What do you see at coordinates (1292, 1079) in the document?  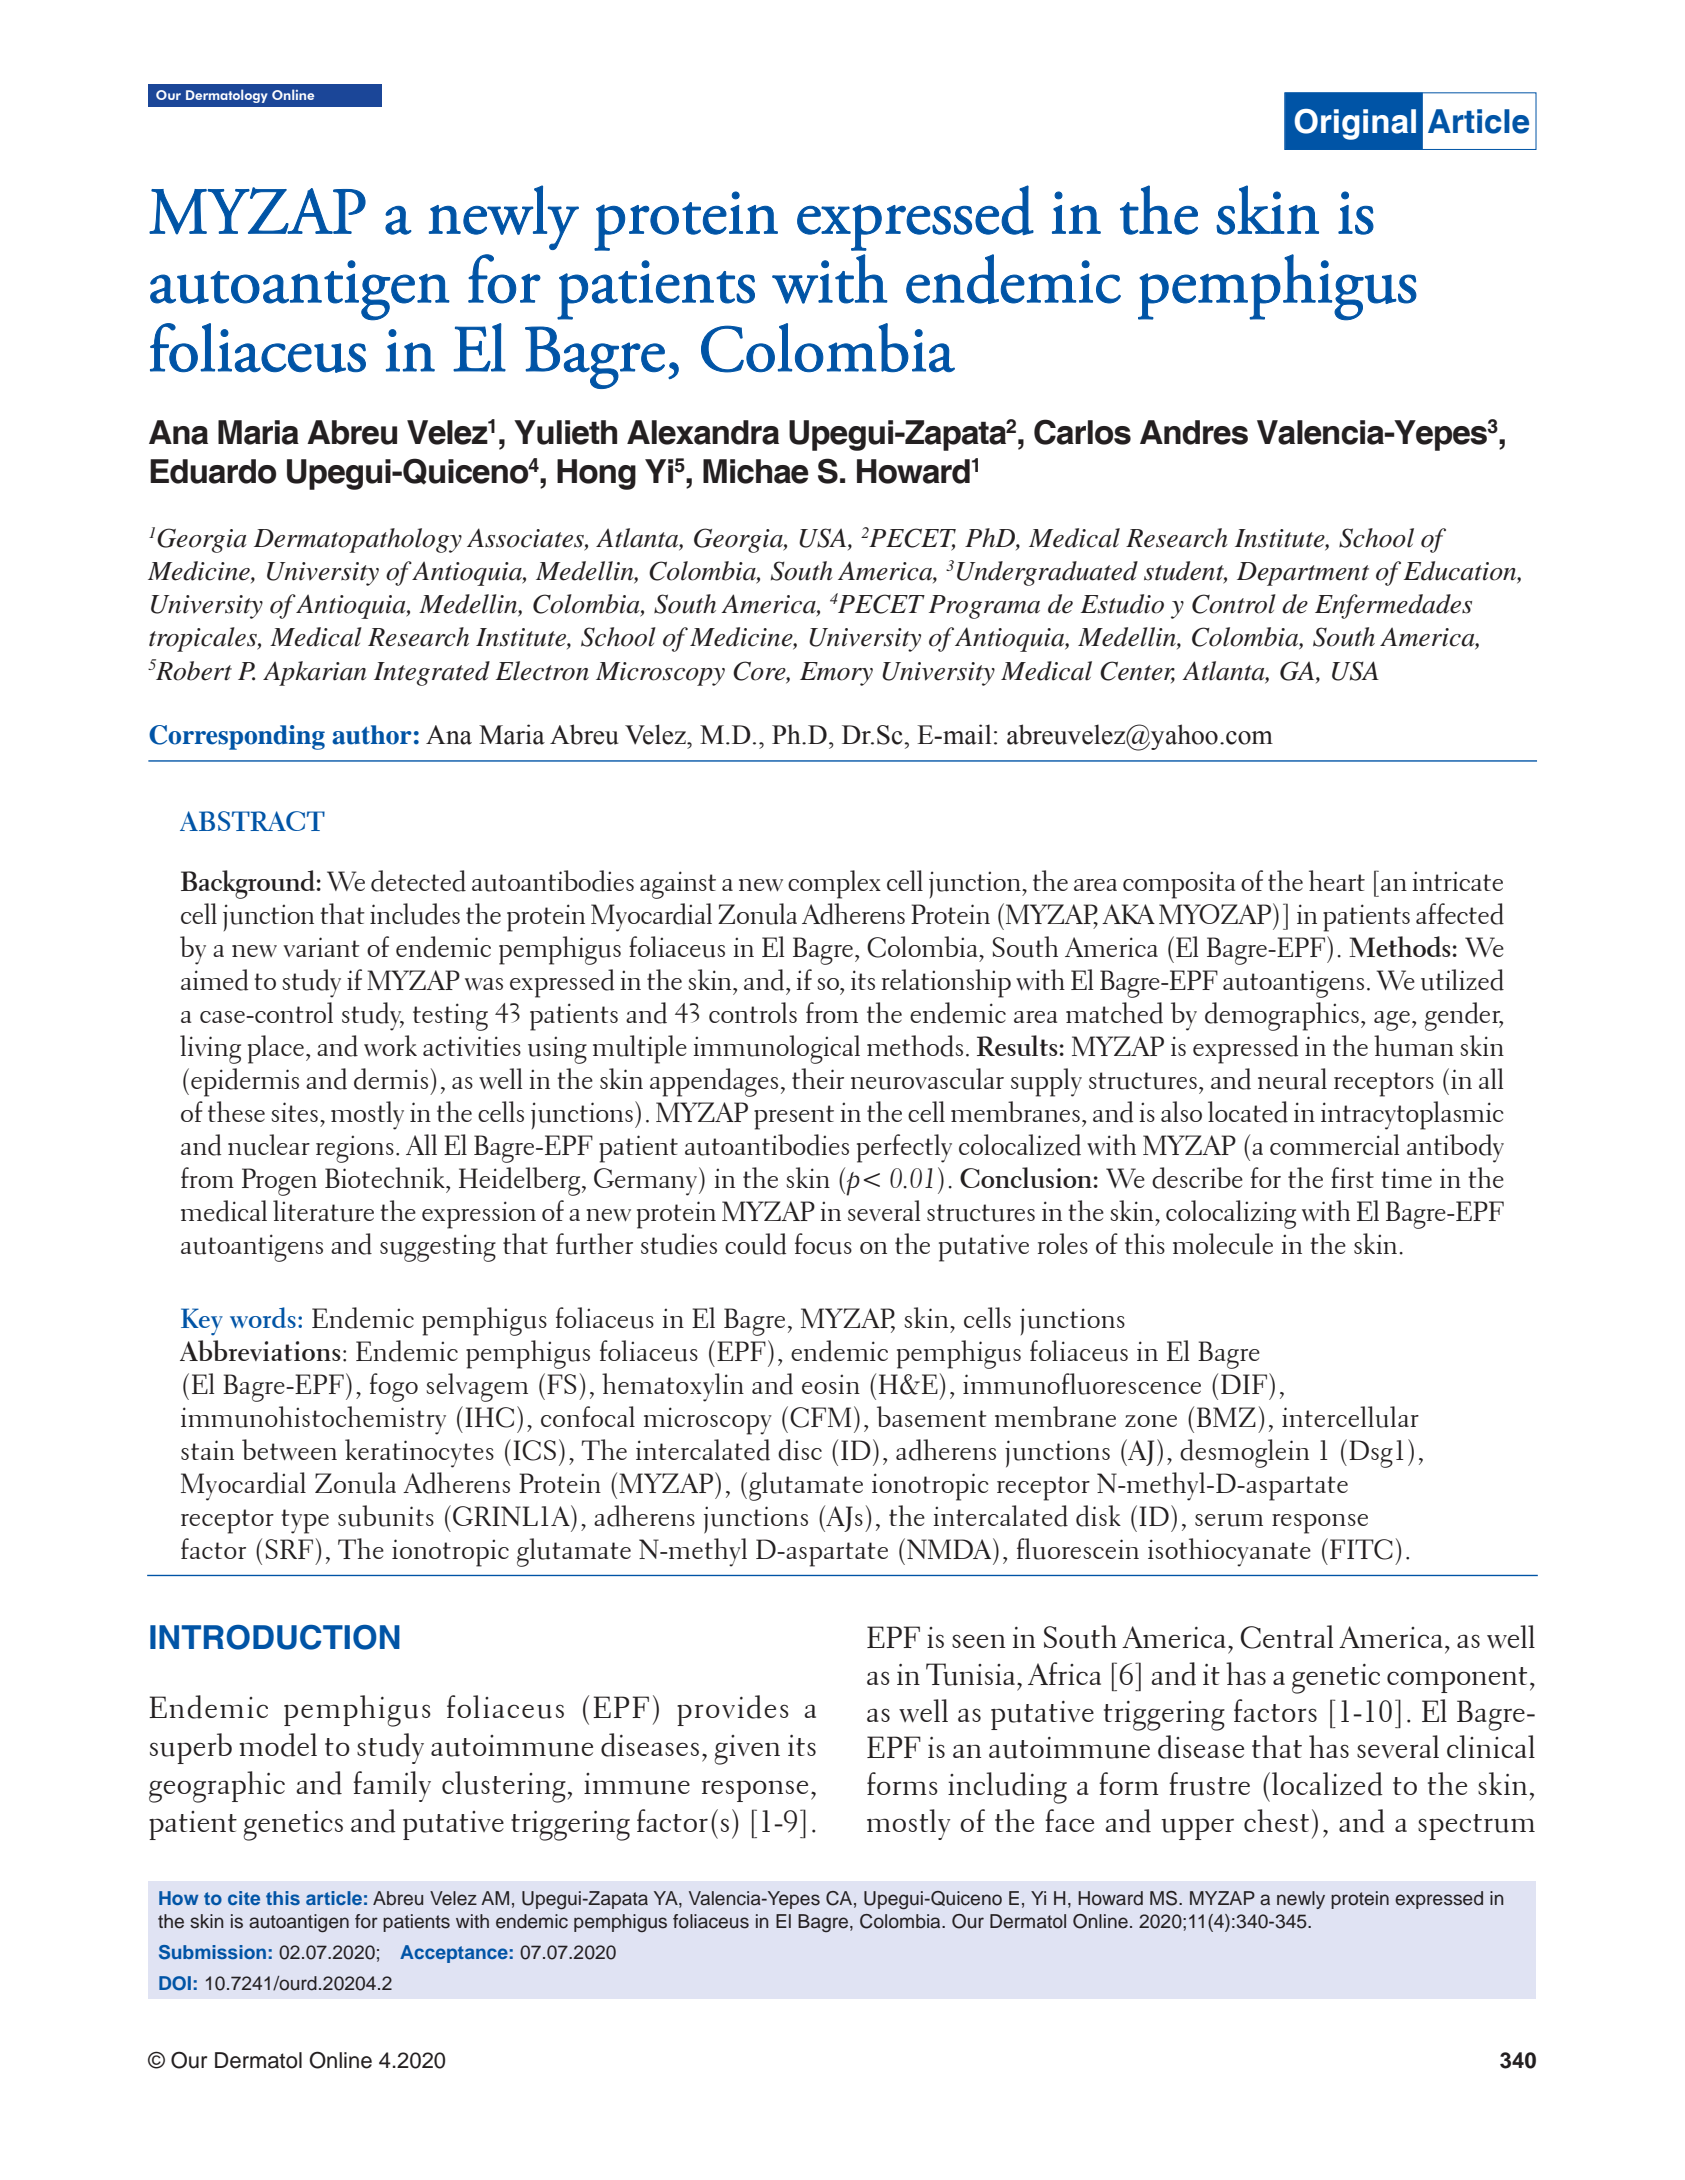 I see `neural` at bounding box center [1292, 1079].
